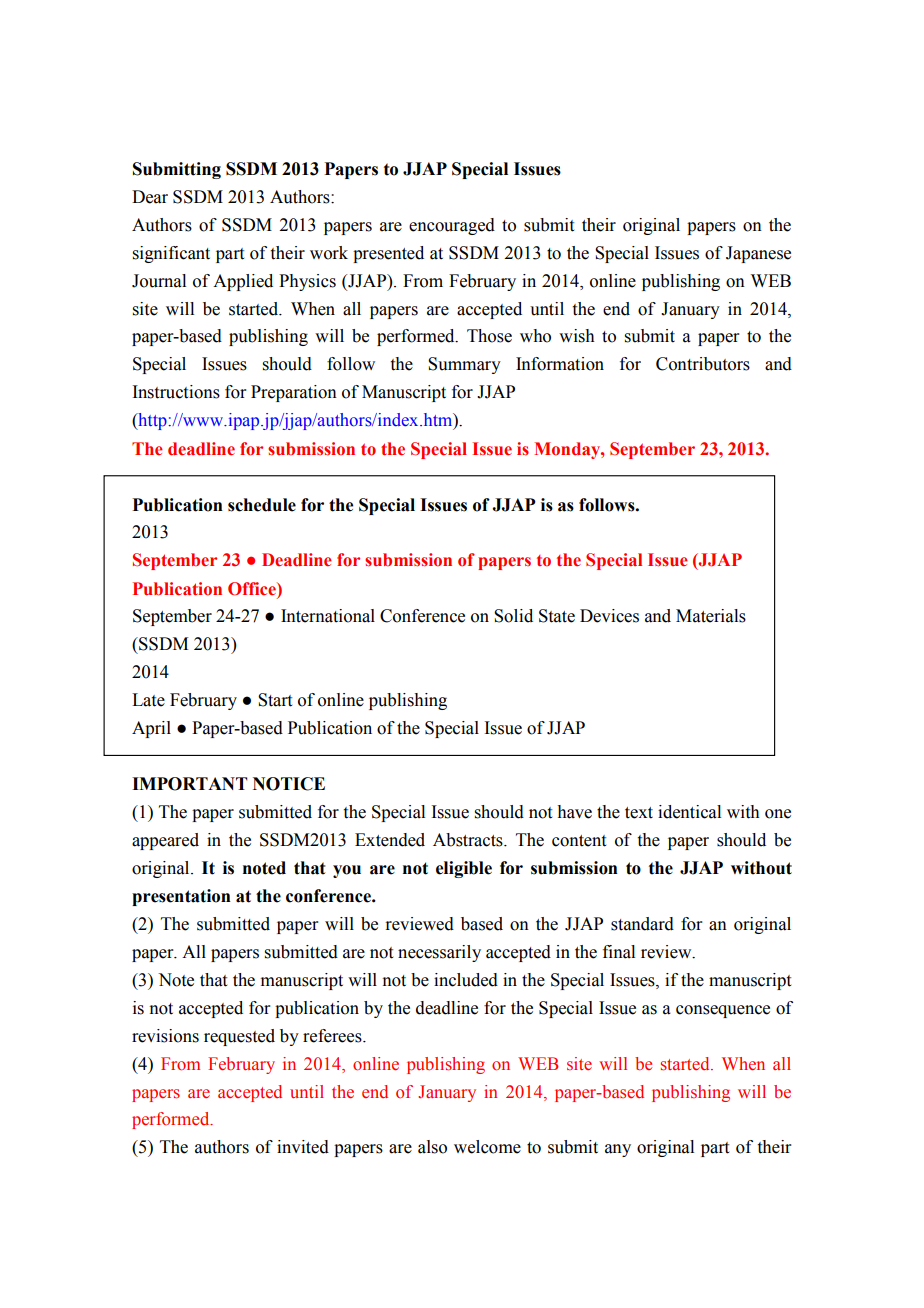  What do you see at coordinates (487, 1147) in the page?
I see `welcome` at bounding box center [487, 1147].
